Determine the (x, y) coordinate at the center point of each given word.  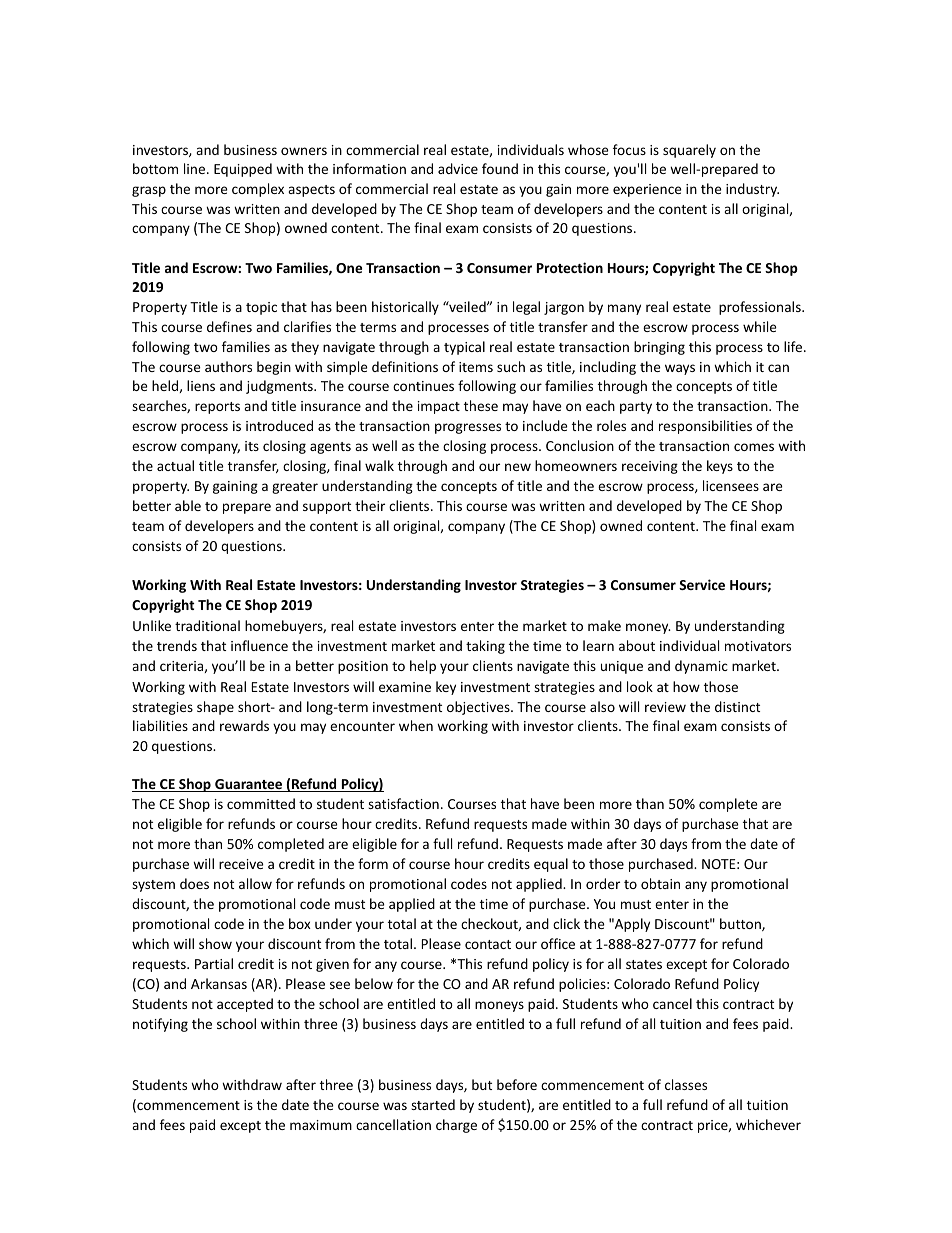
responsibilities (705, 427)
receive (241, 864)
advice (458, 168)
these (481, 405)
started (433, 1104)
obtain (660, 883)
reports (217, 408)
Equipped (243, 170)
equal (551, 865)
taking (485, 647)
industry (752, 190)
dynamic (701, 667)
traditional (207, 625)
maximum (321, 1125)
